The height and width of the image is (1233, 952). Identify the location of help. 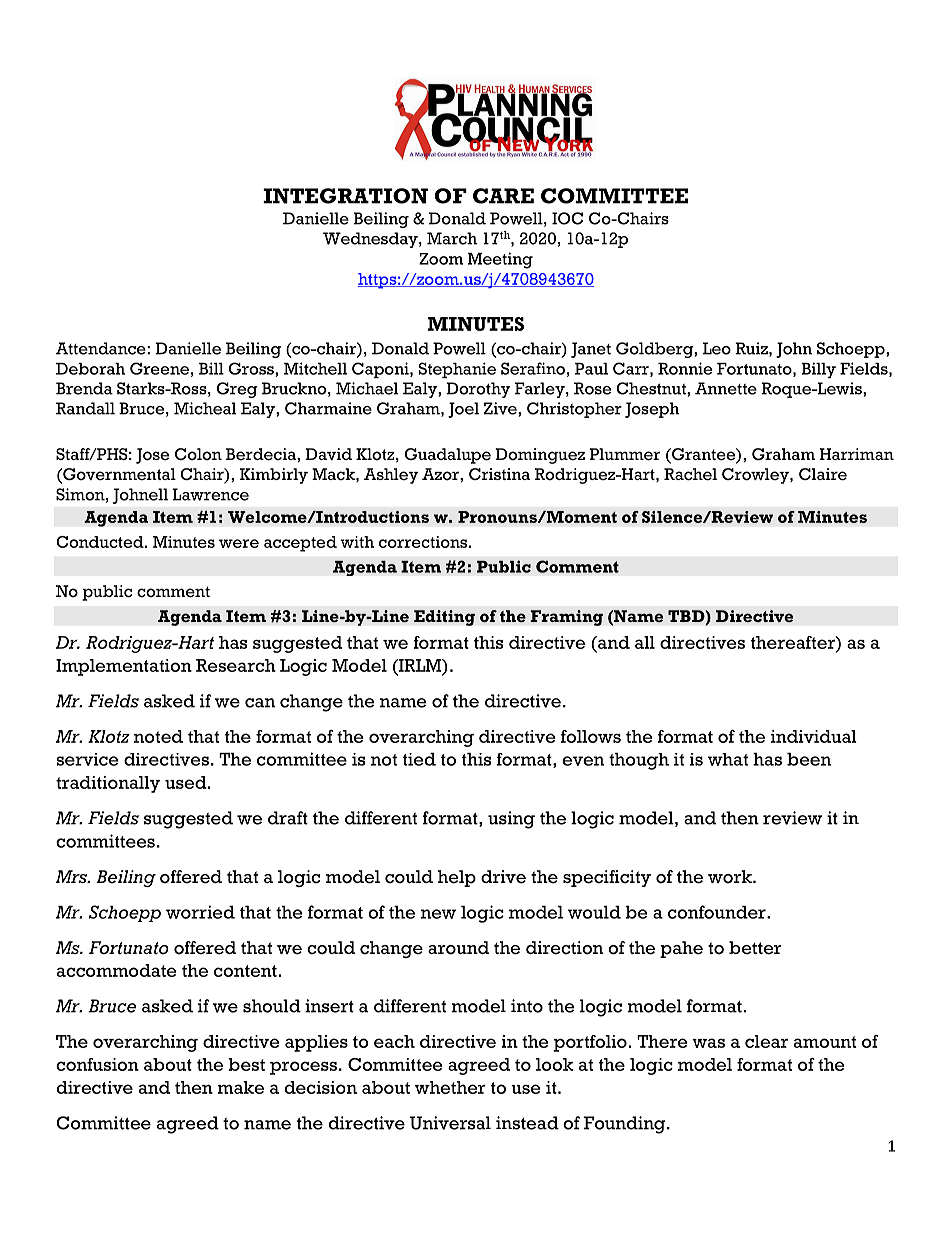
(457, 878).
